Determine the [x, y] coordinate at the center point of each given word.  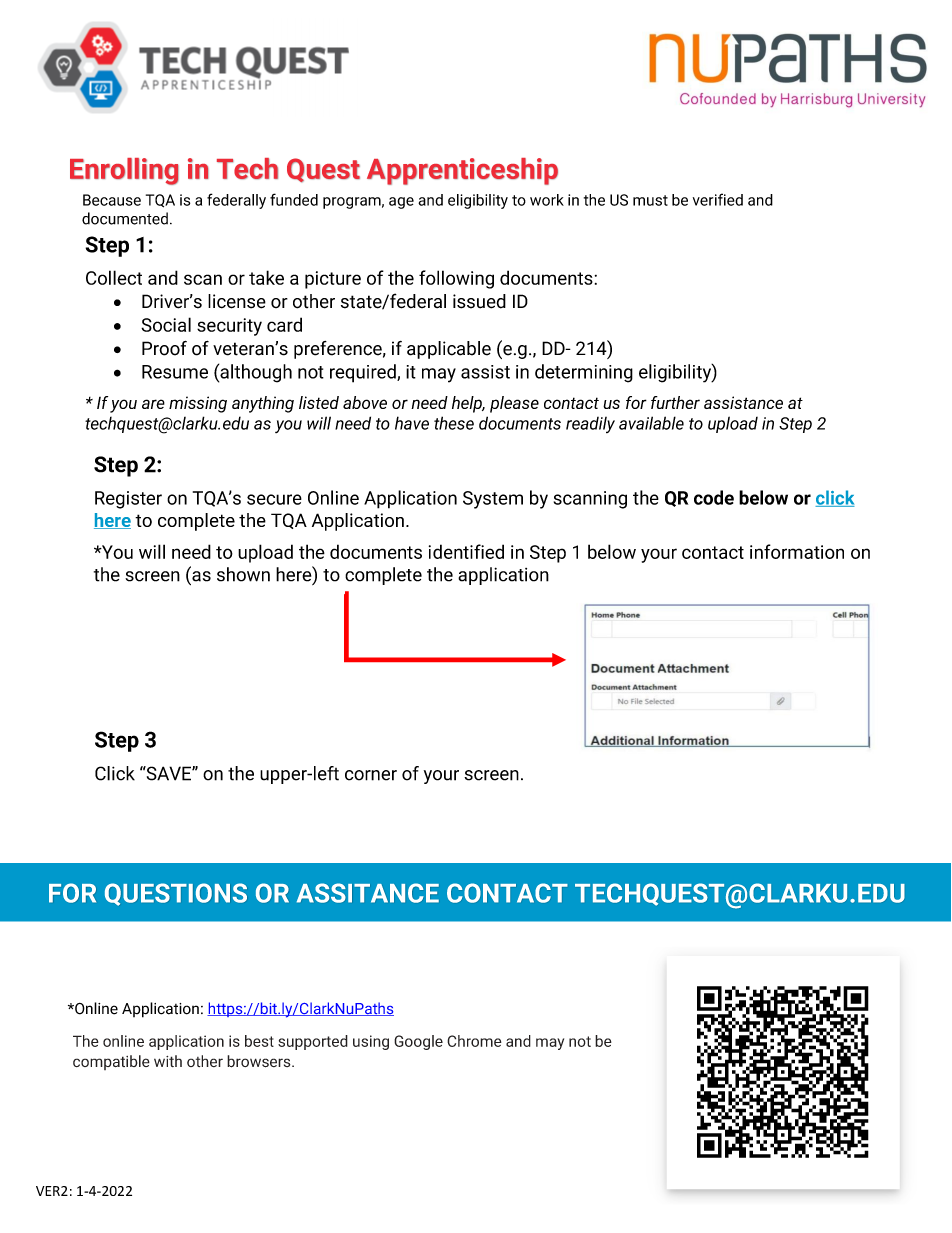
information [797, 551]
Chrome [474, 1041]
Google [418, 1042]
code [714, 497]
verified [718, 199]
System [493, 500]
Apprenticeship [462, 171]
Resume [175, 372]
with [168, 1061]
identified [466, 551]
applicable [449, 350]
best [259, 1041]
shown [243, 574]
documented [125, 218]
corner [371, 775]
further [675, 402]
